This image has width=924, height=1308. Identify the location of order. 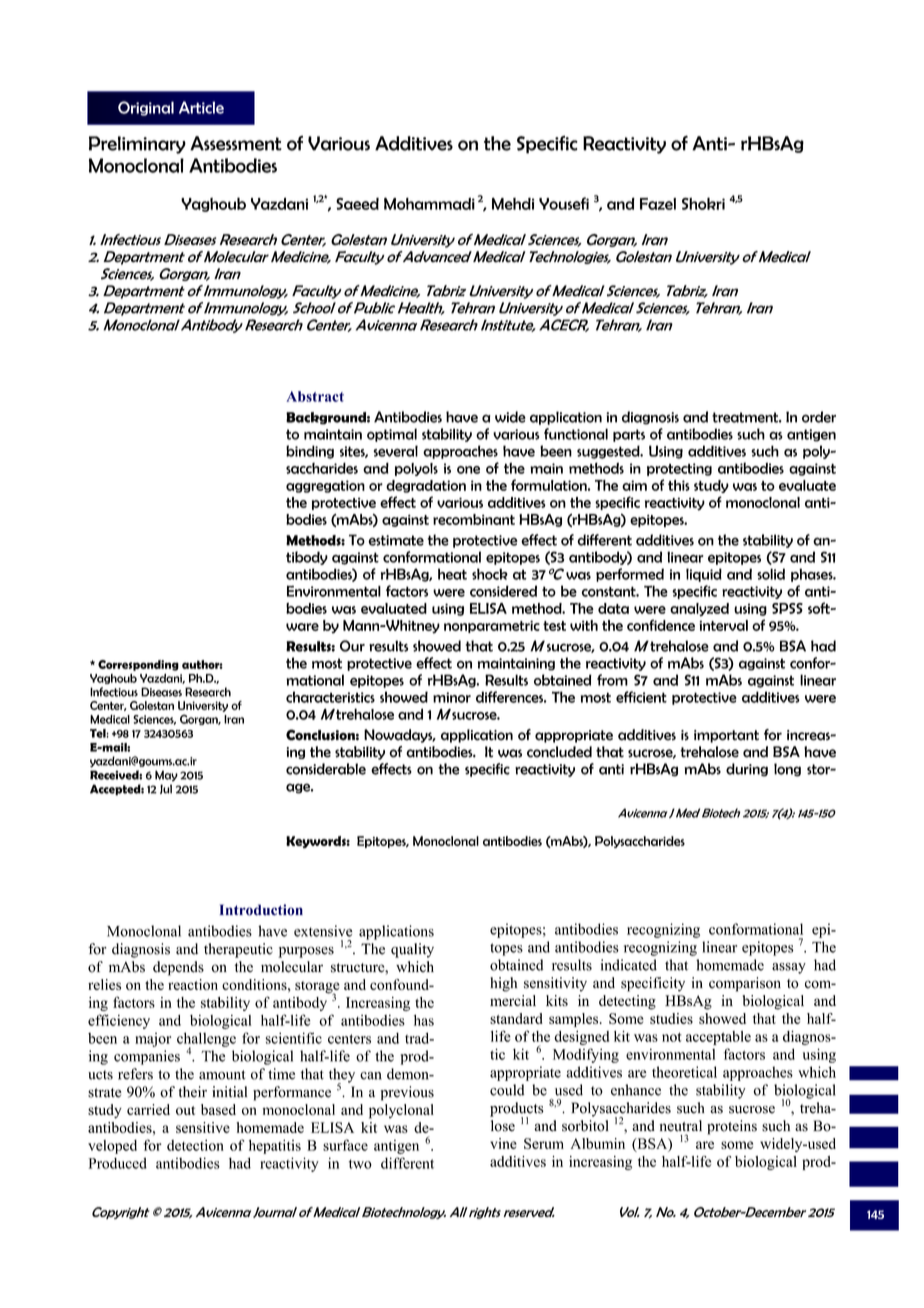
(819, 417).
